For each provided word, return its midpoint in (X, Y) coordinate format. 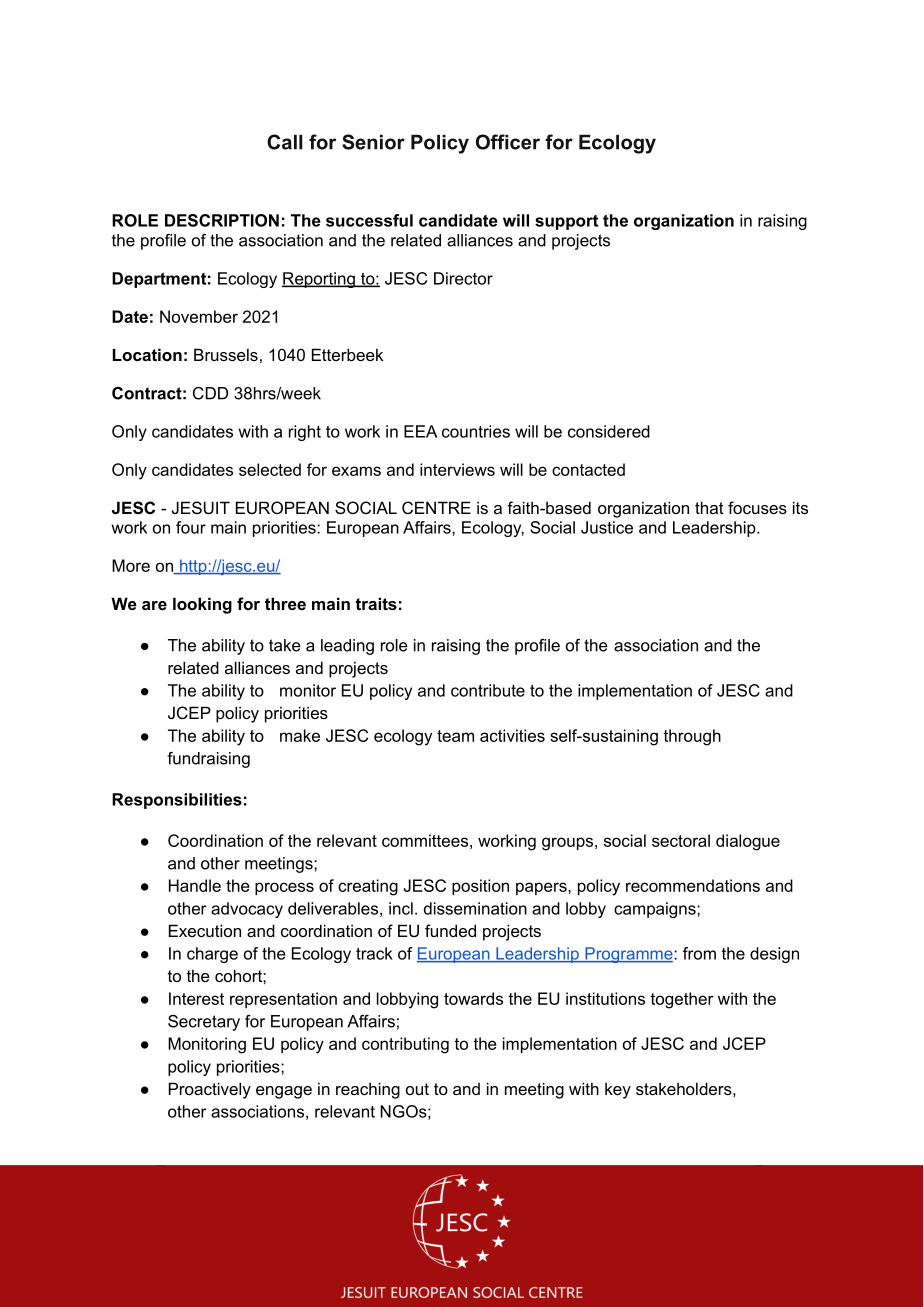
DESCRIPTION (222, 220)
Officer (508, 142)
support (566, 222)
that (709, 507)
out (417, 1089)
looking (202, 605)
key (618, 1090)
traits (376, 603)
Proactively (210, 1090)
